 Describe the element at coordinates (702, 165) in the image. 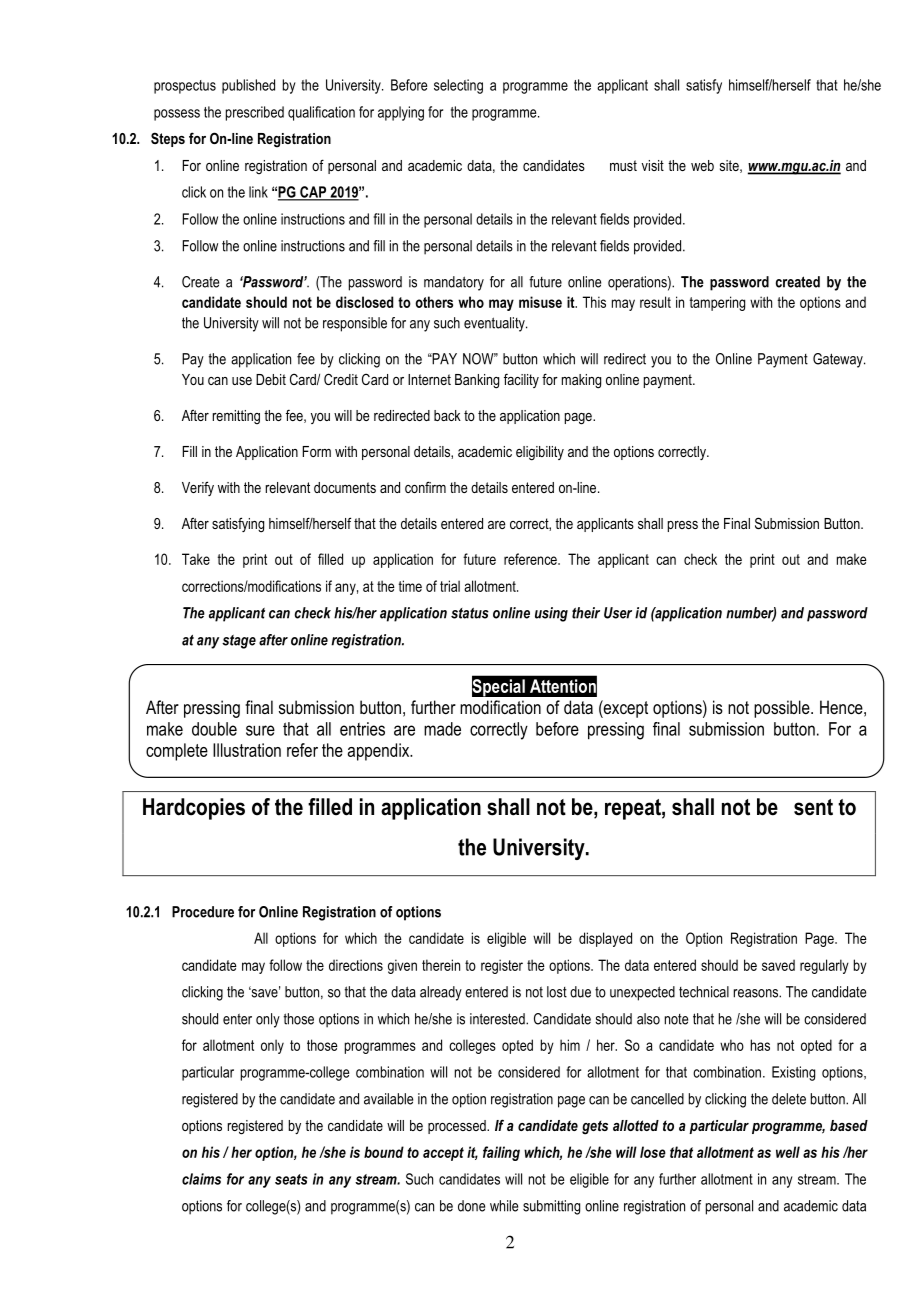

I see `web` at that location.
